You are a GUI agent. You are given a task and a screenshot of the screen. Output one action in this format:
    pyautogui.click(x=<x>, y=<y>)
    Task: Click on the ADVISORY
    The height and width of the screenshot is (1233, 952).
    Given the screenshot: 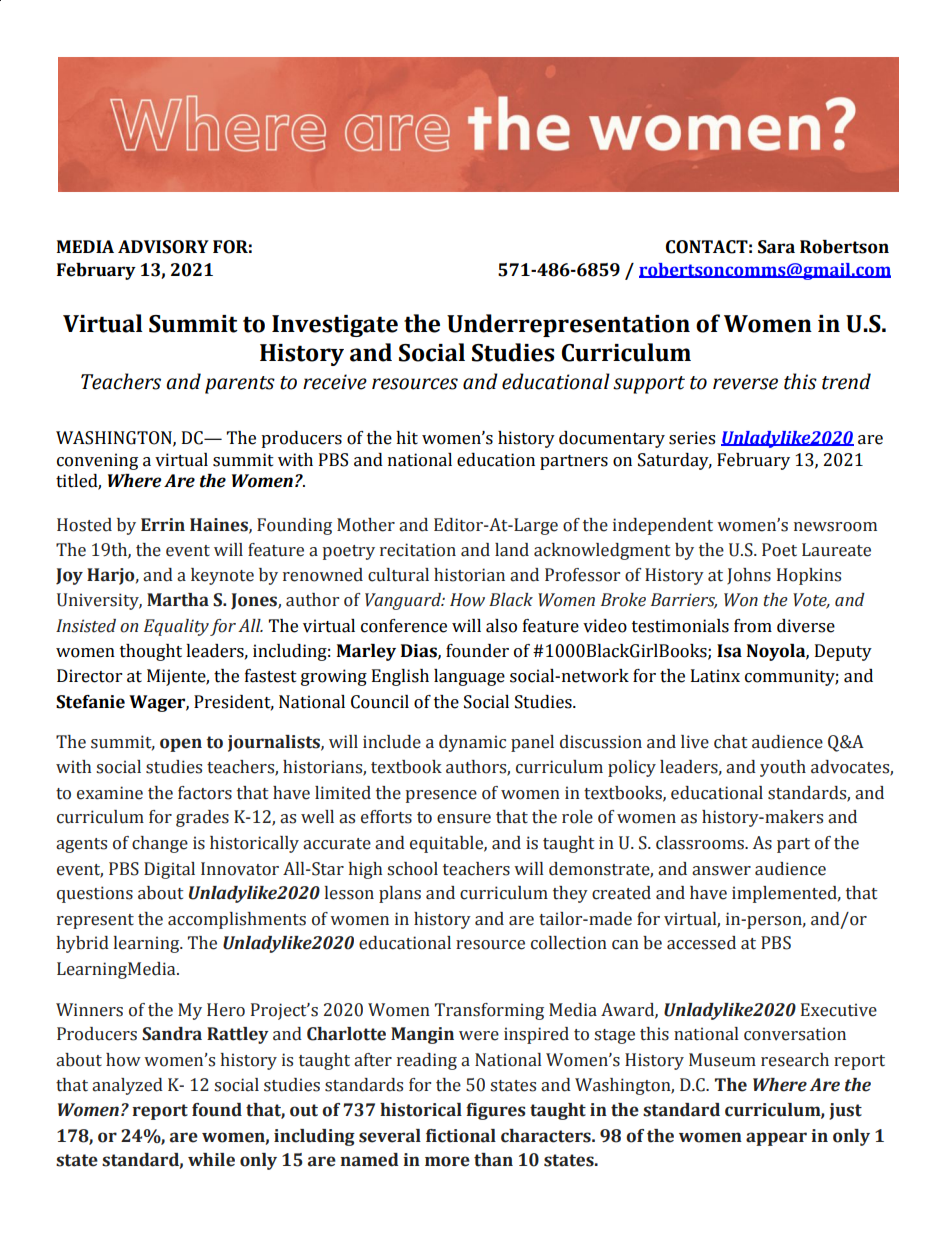 What is the action you would take?
    pyautogui.click(x=163, y=247)
